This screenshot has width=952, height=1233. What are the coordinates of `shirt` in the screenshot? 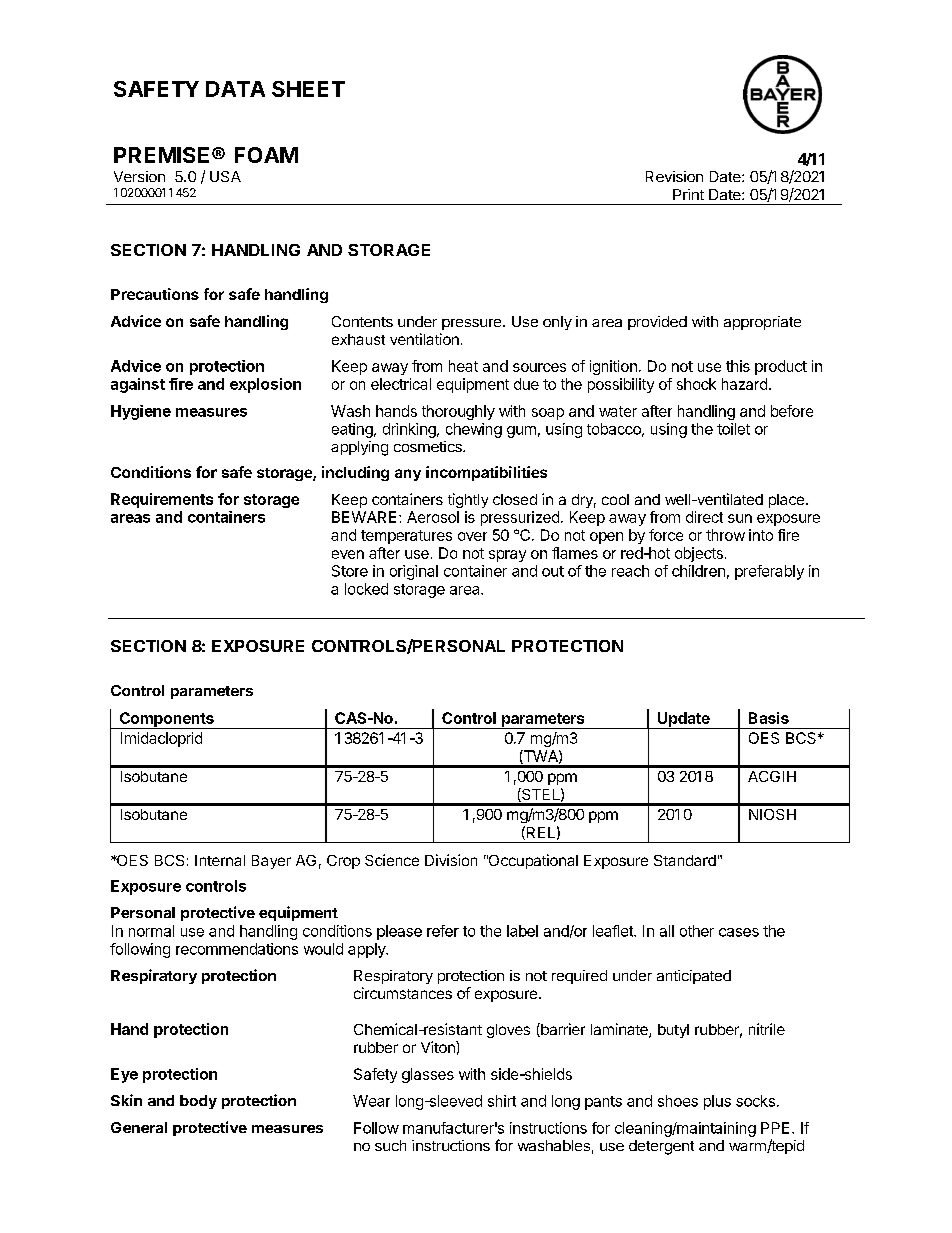 It's located at (502, 1101).
